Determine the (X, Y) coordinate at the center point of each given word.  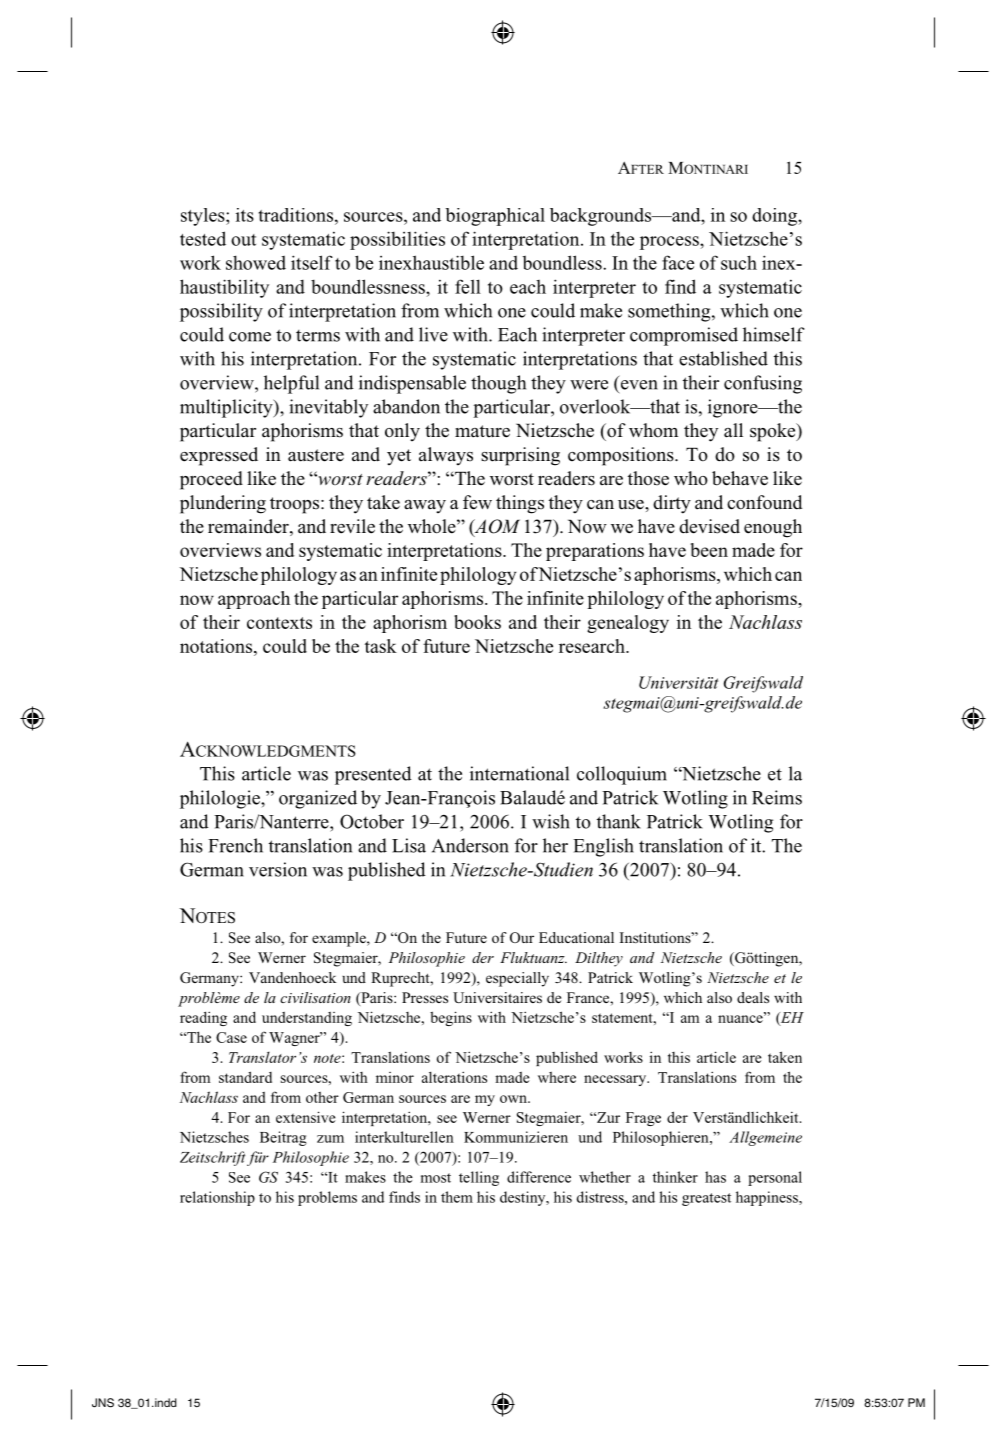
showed (256, 262)
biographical (495, 217)
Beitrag (283, 1138)
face (678, 262)
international (519, 773)
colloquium (622, 775)
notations (217, 646)
